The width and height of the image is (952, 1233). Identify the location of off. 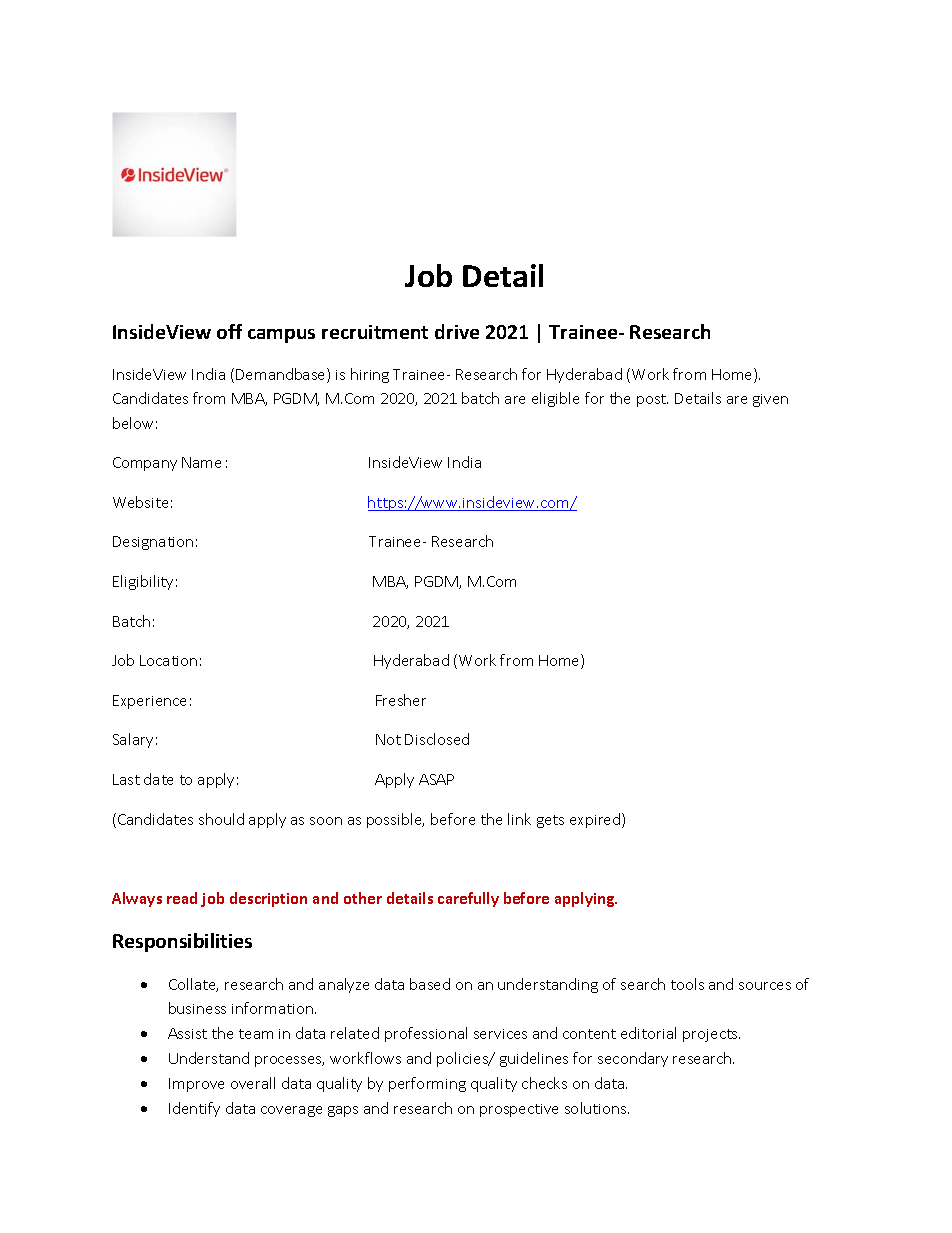
(229, 331).
